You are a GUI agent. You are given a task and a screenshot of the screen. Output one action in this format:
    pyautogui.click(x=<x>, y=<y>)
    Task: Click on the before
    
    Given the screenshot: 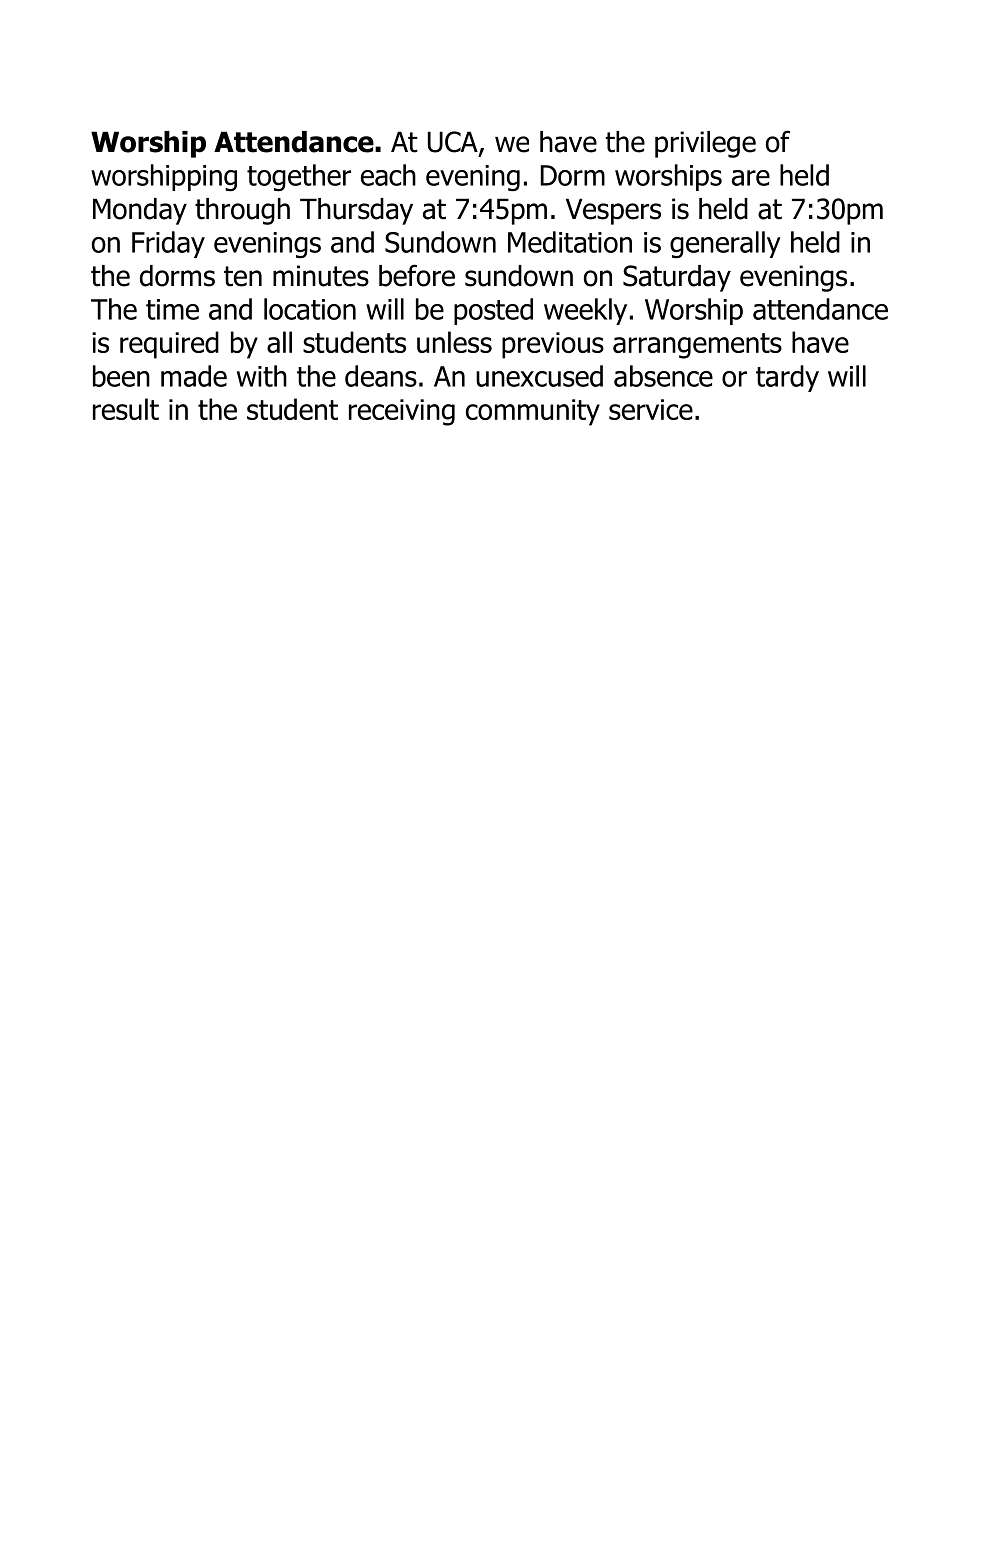 What is the action you would take?
    pyautogui.click(x=417, y=275)
